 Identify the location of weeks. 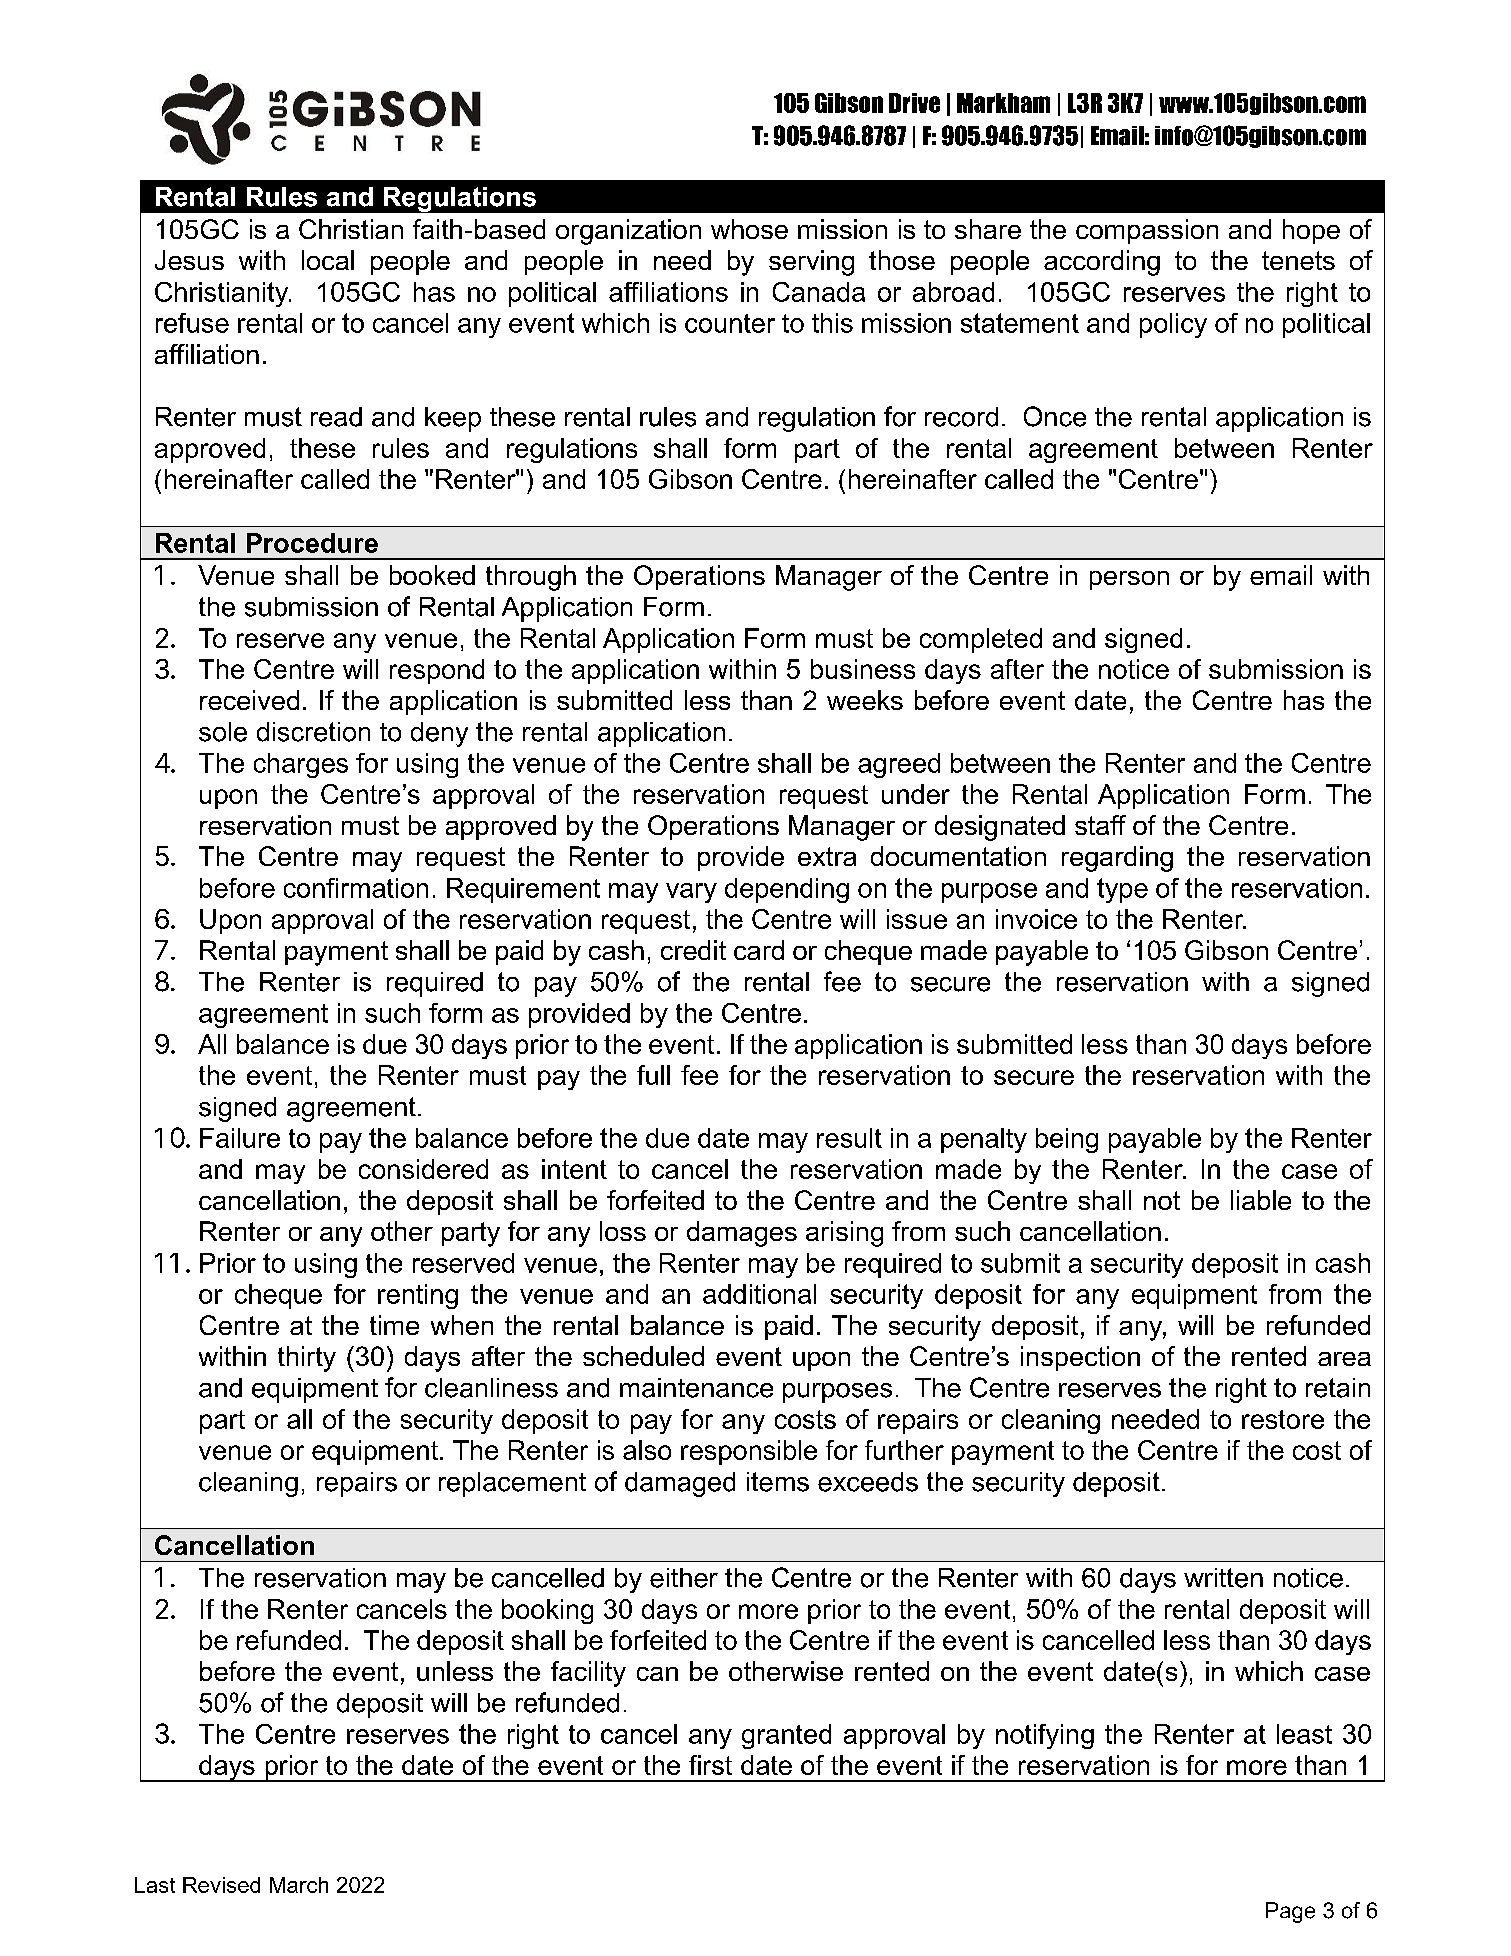
(865, 700).
